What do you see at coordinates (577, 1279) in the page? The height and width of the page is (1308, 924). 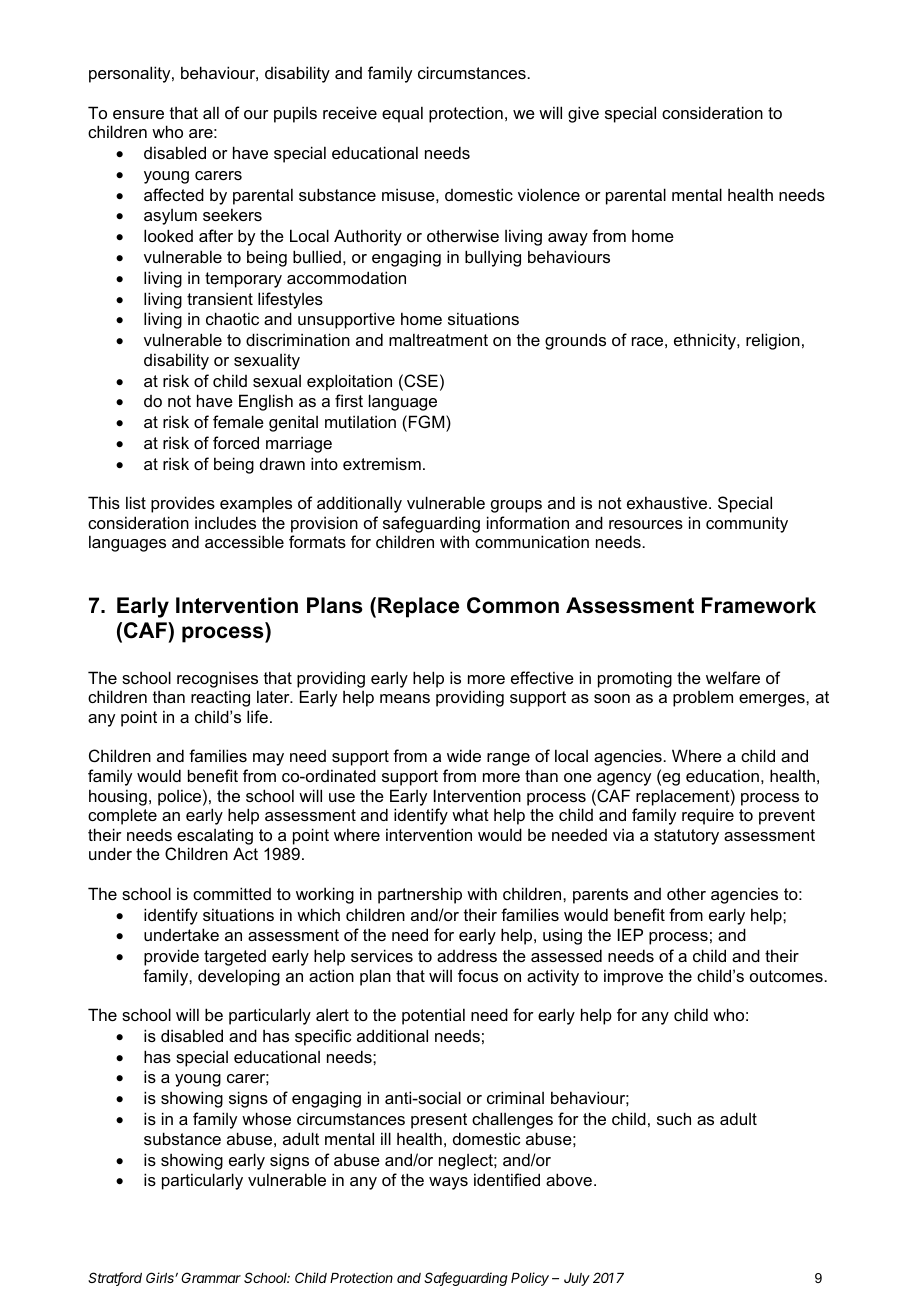 I see `July` at bounding box center [577, 1279].
